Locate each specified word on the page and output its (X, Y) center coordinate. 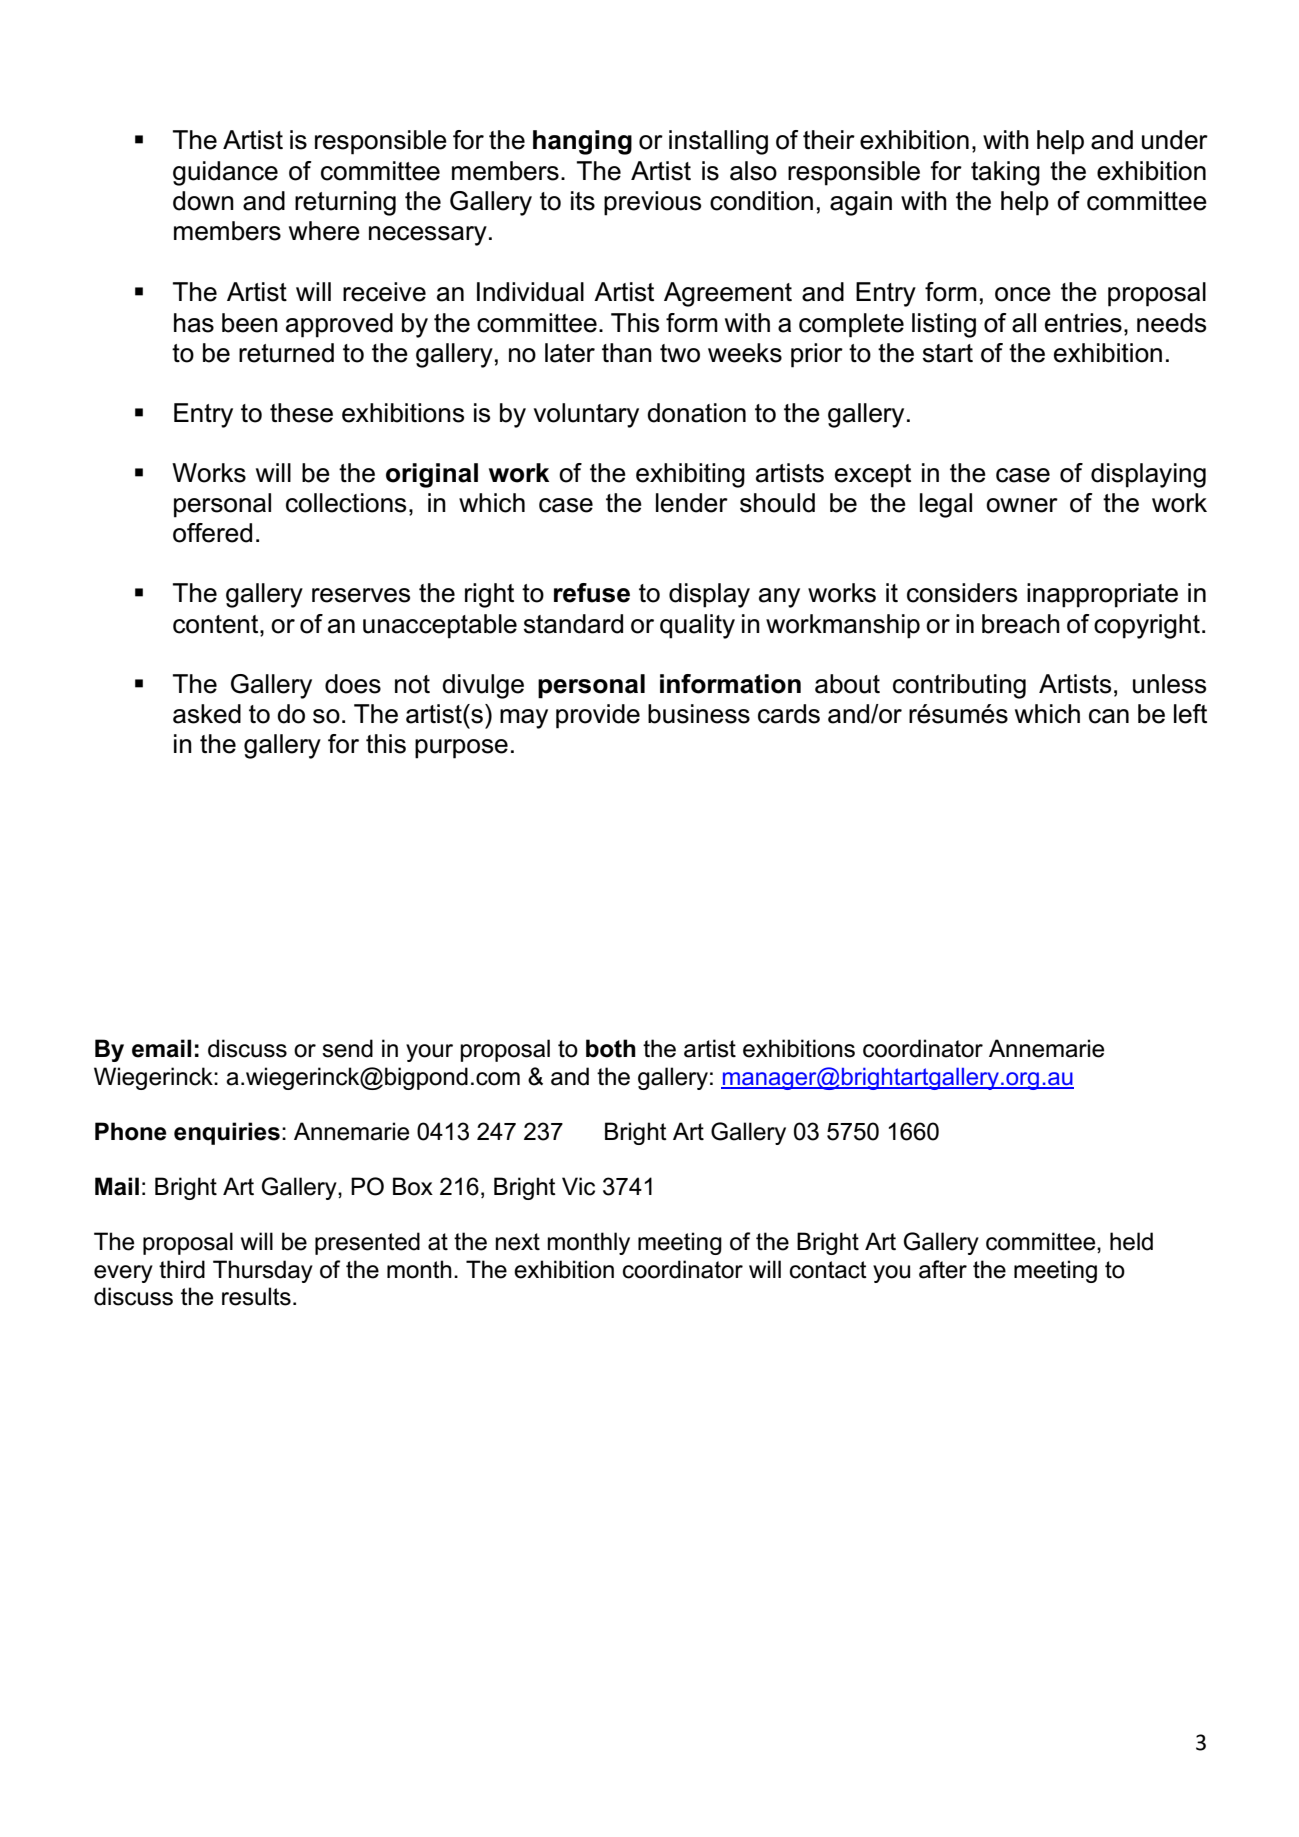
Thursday (263, 1271)
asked (207, 714)
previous (652, 203)
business (699, 714)
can (1109, 716)
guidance (225, 173)
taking (1005, 173)
